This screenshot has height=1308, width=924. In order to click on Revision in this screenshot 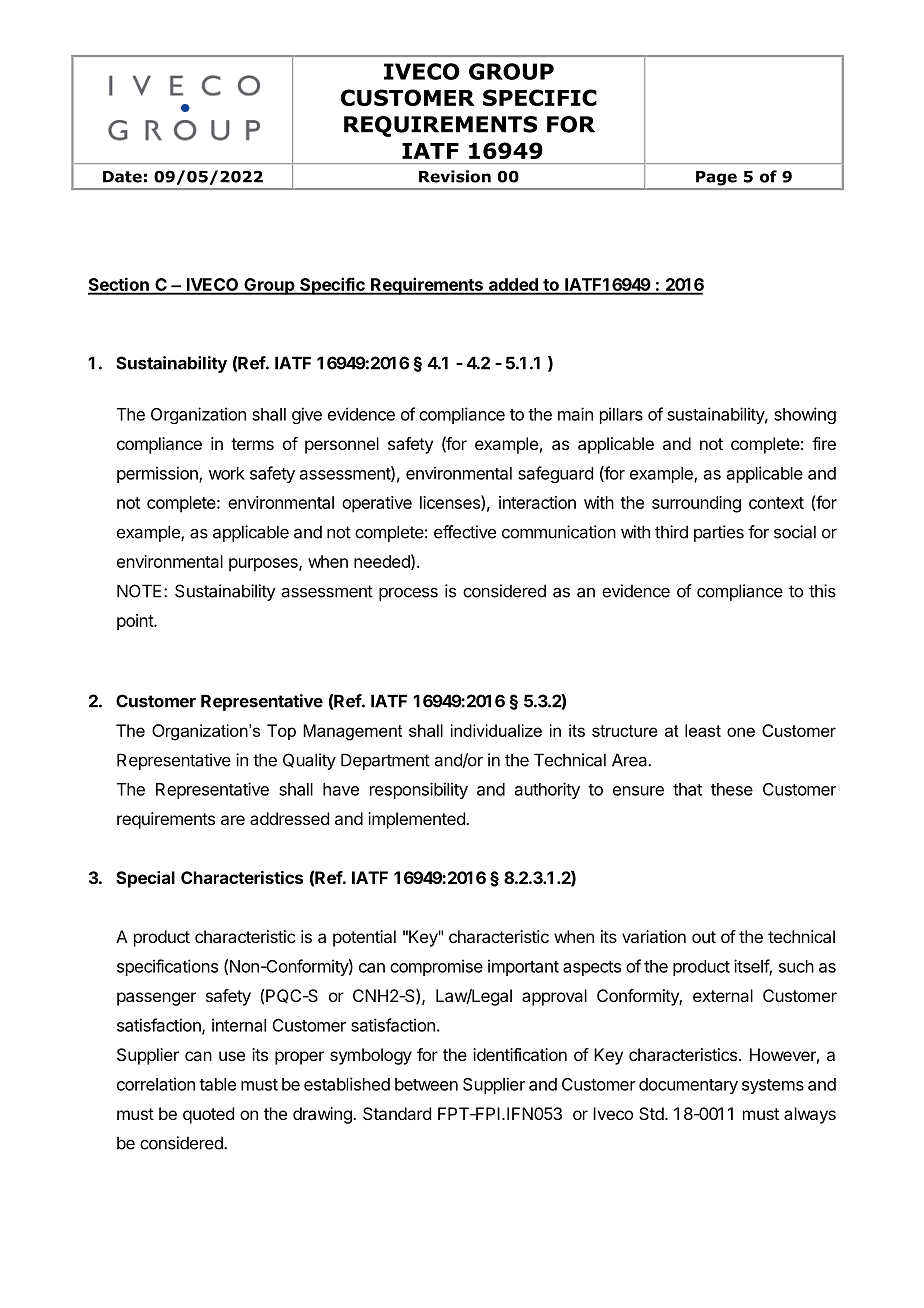, I will do `click(455, 176)`.
